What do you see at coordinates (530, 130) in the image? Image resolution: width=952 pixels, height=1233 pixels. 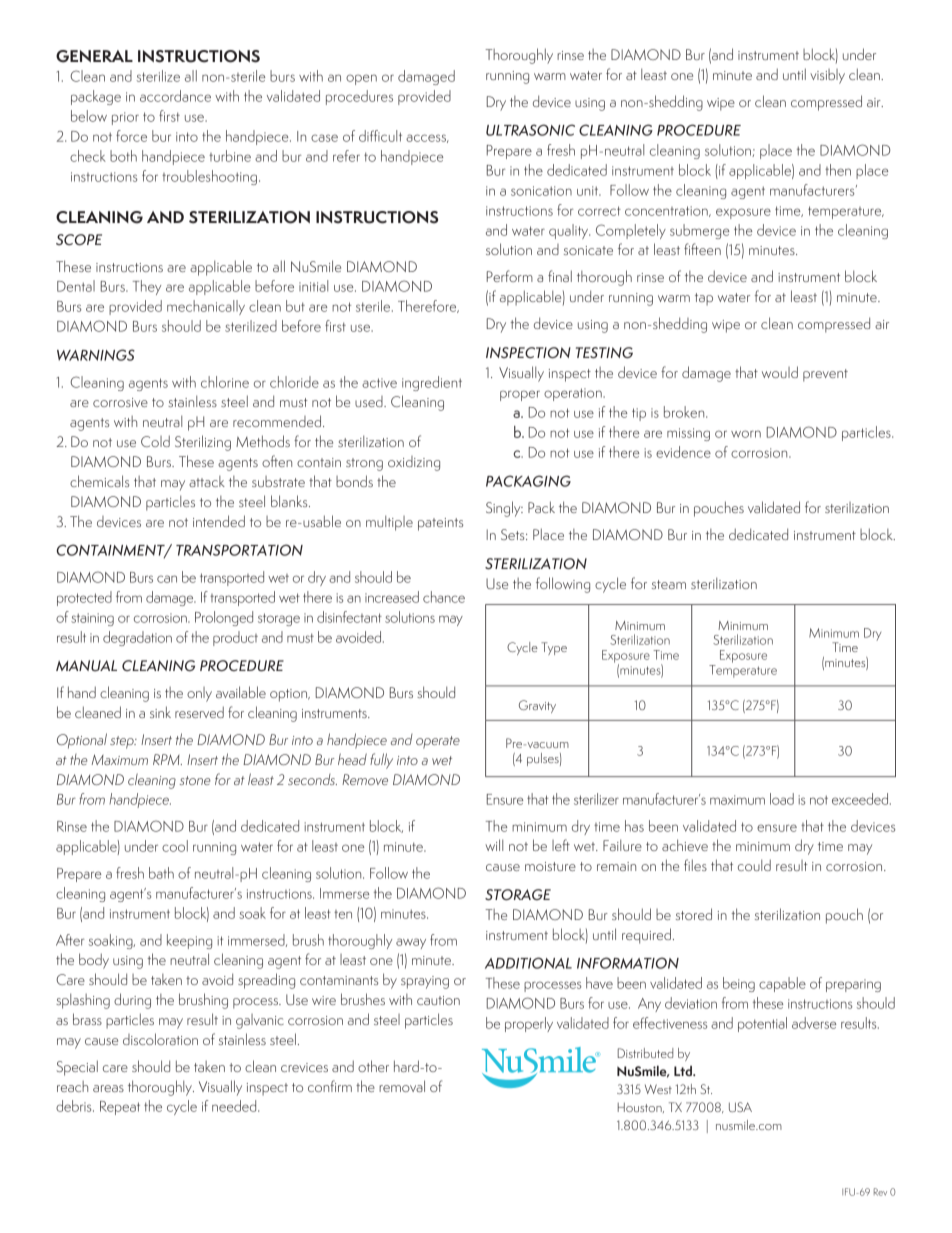 I see `ULTRASONIC` at bounding box center [530, 130].
